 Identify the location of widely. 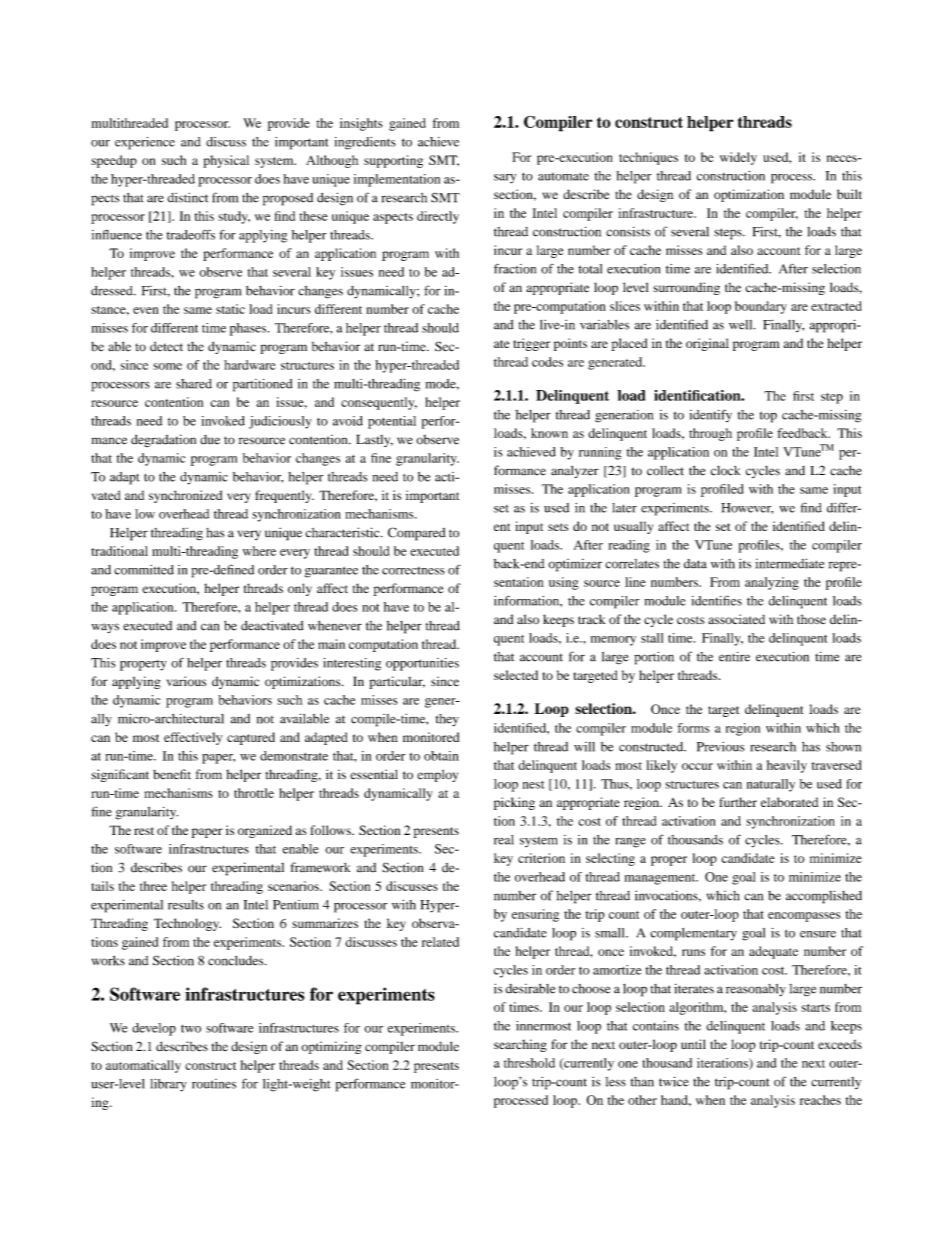
(738, 158).
